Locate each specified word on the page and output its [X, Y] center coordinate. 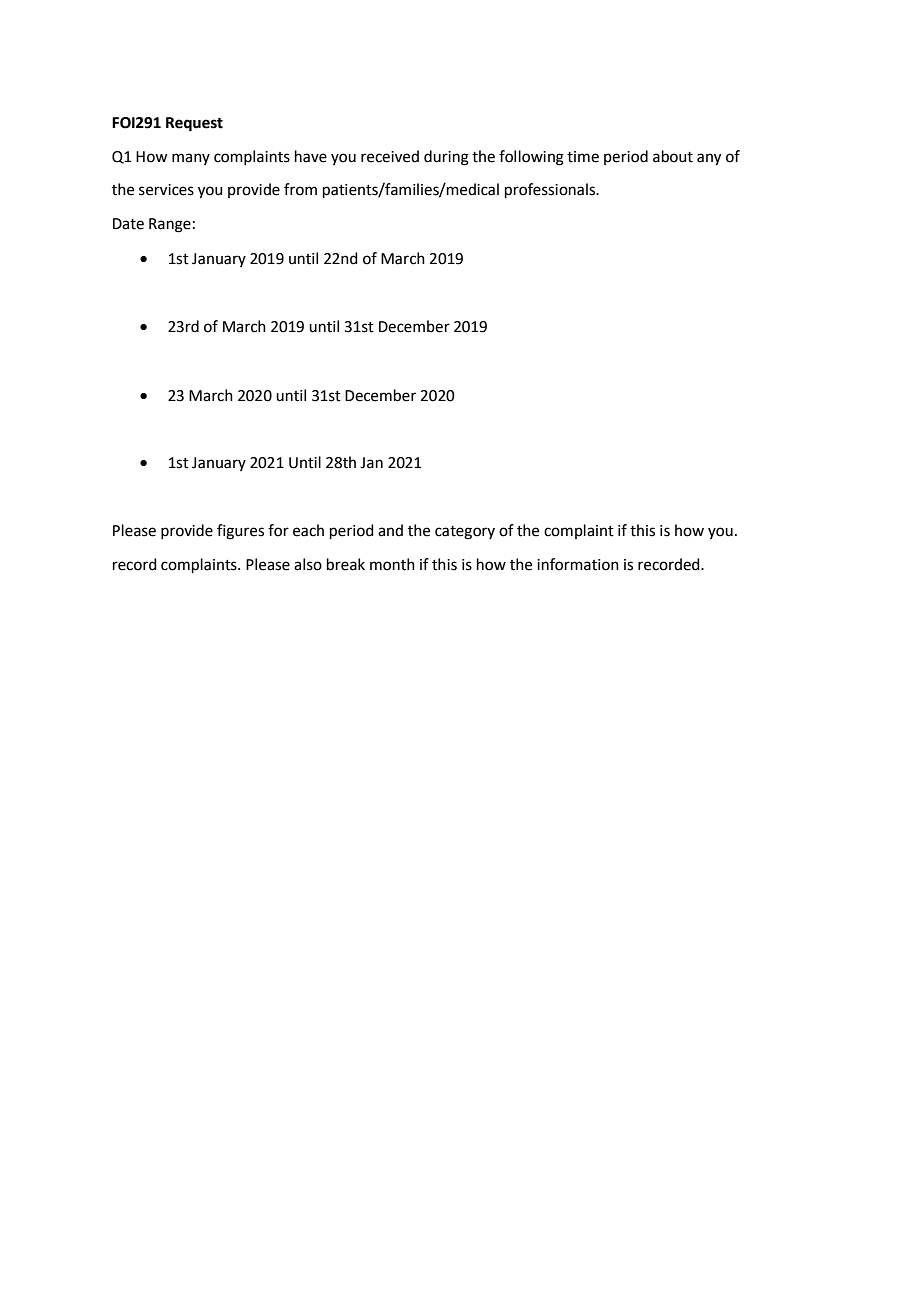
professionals [551, 190]
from [300, 189]
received [390, 156]
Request [194, 124]
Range [170, 225]
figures [240, 532]
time [583, 157]
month [392, 564]
